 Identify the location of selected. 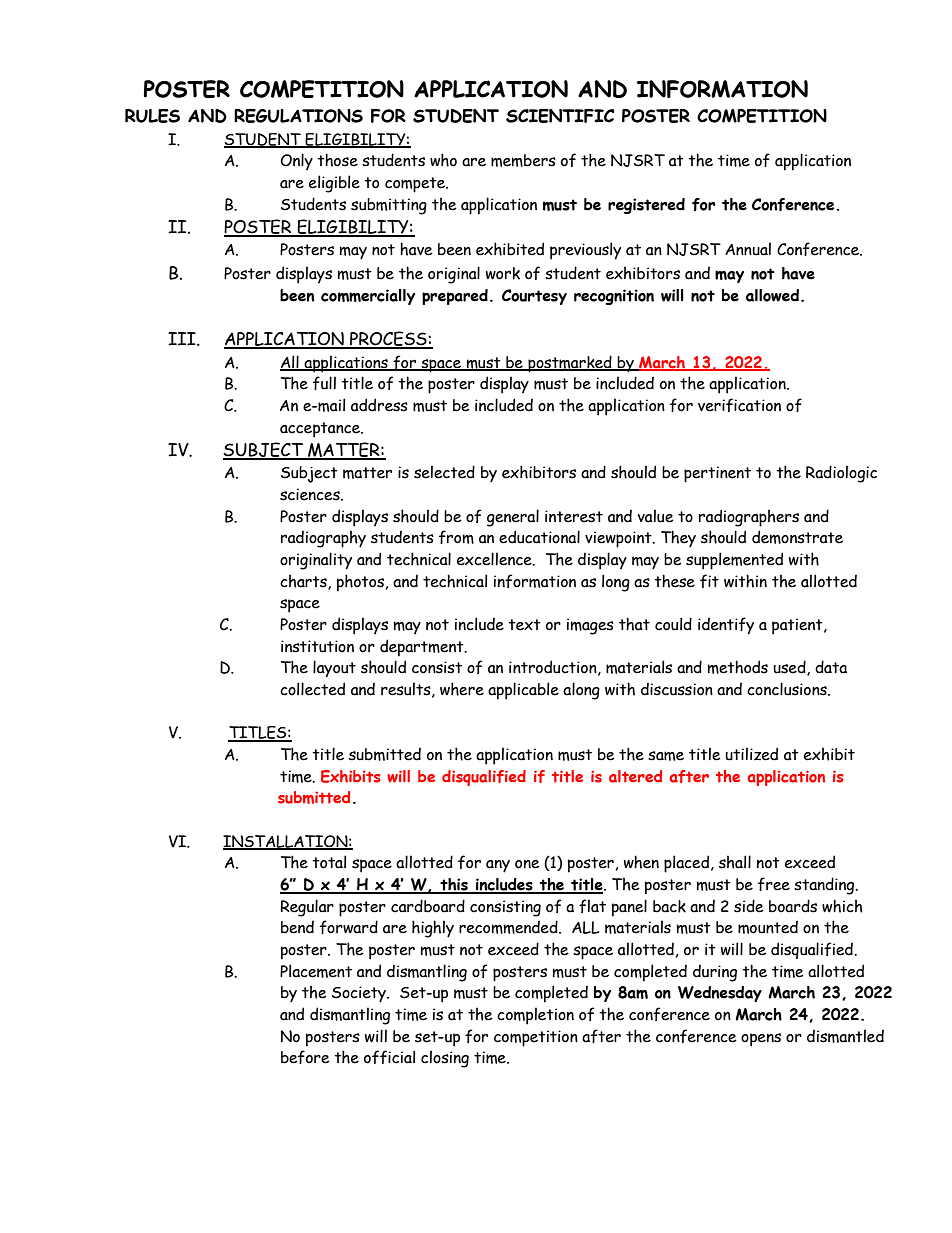
(444, 472).
